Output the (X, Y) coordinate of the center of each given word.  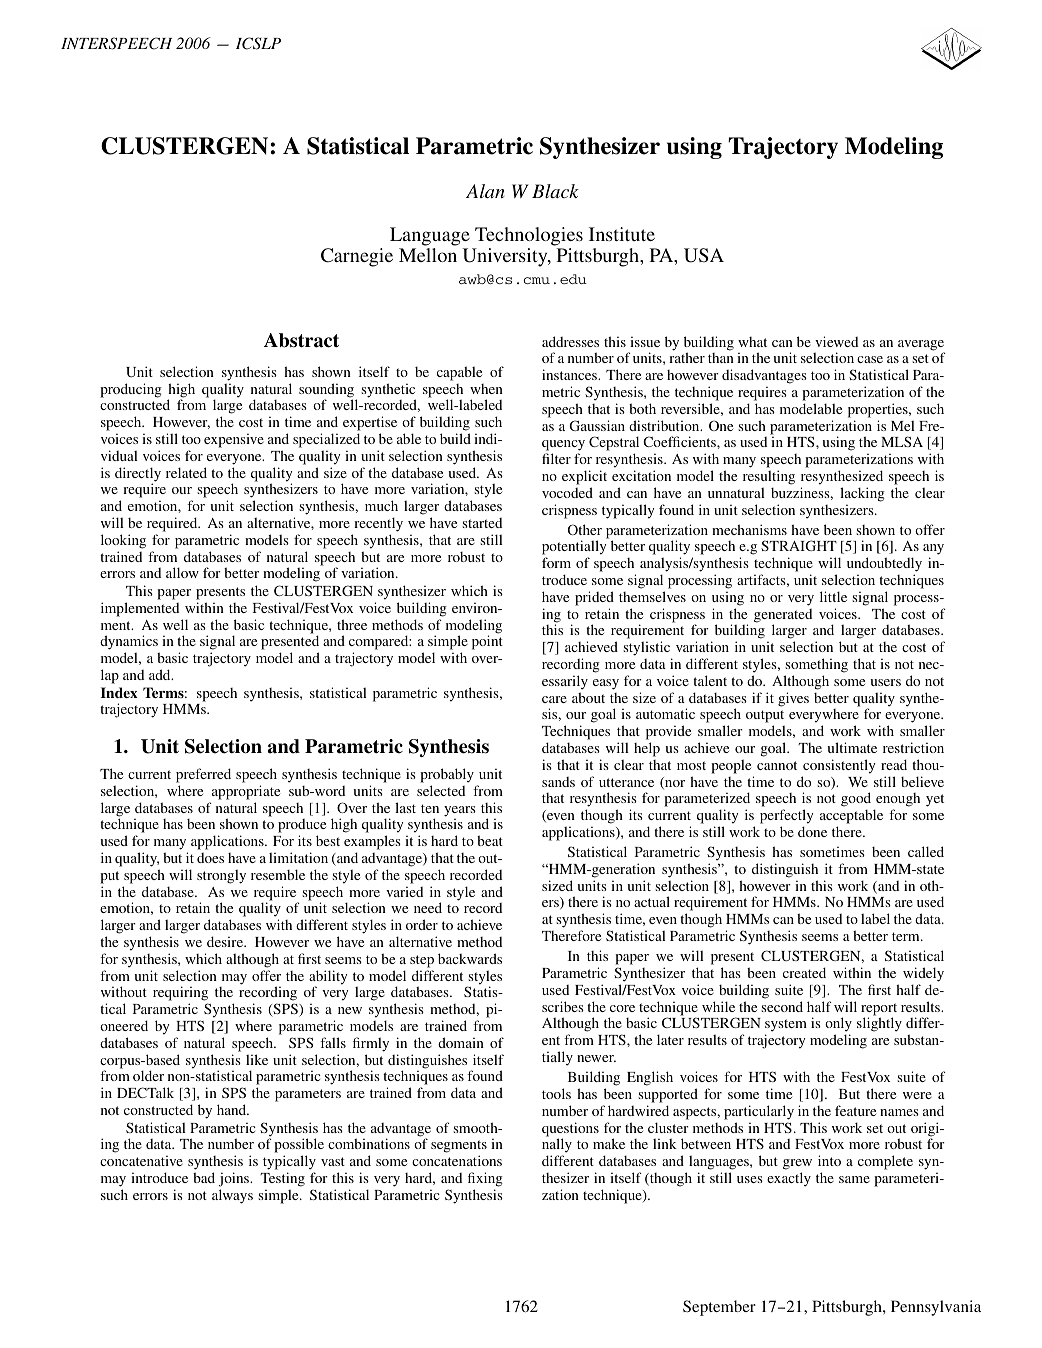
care (554, 699)
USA (704, 255)
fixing (485, 1179)
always (232, 1196)
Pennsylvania (936, 1308)
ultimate (852, 747)
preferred (203, 775)
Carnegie (357, 257)
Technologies (529, 236)
